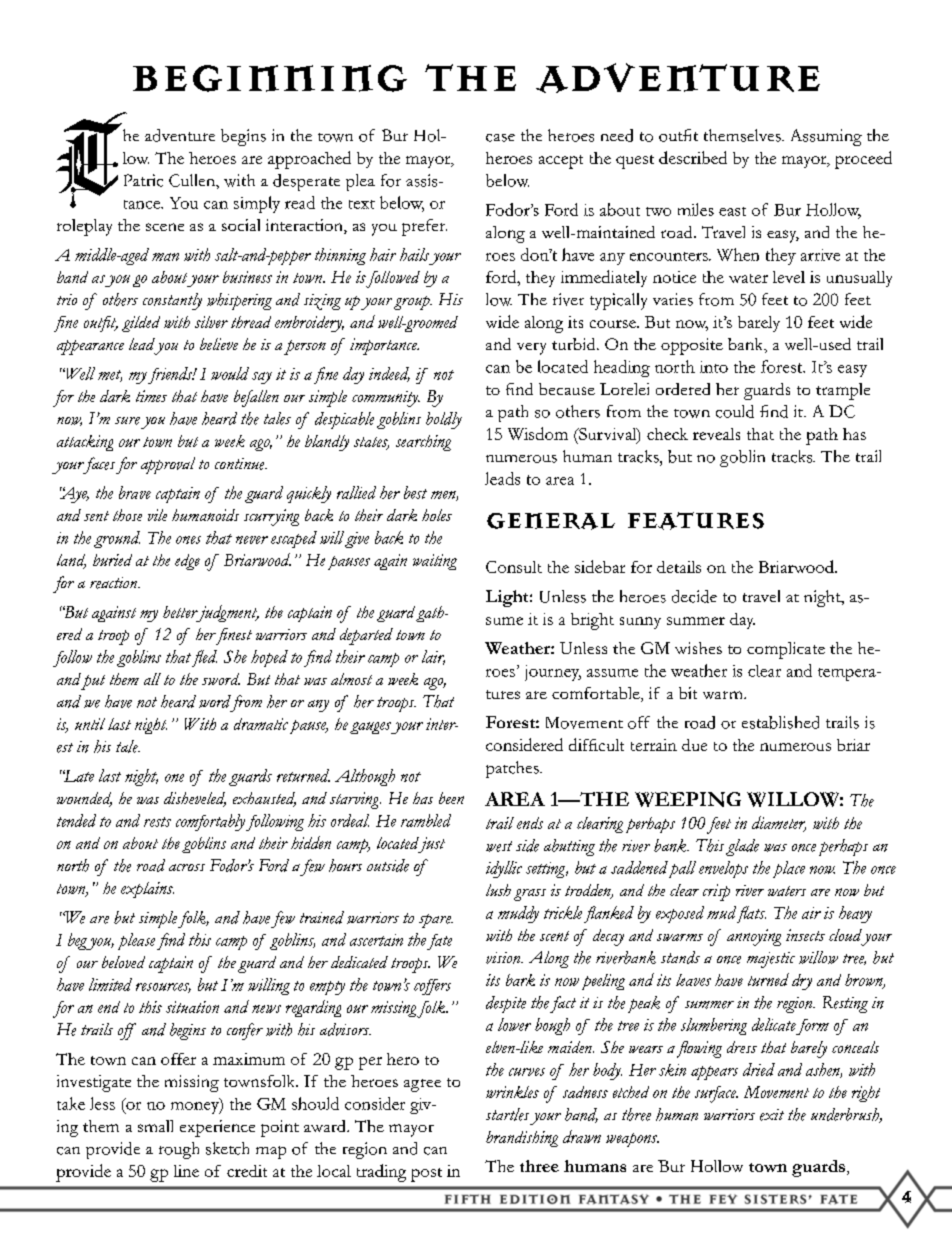  I want to click on times, so click(151, 396).
